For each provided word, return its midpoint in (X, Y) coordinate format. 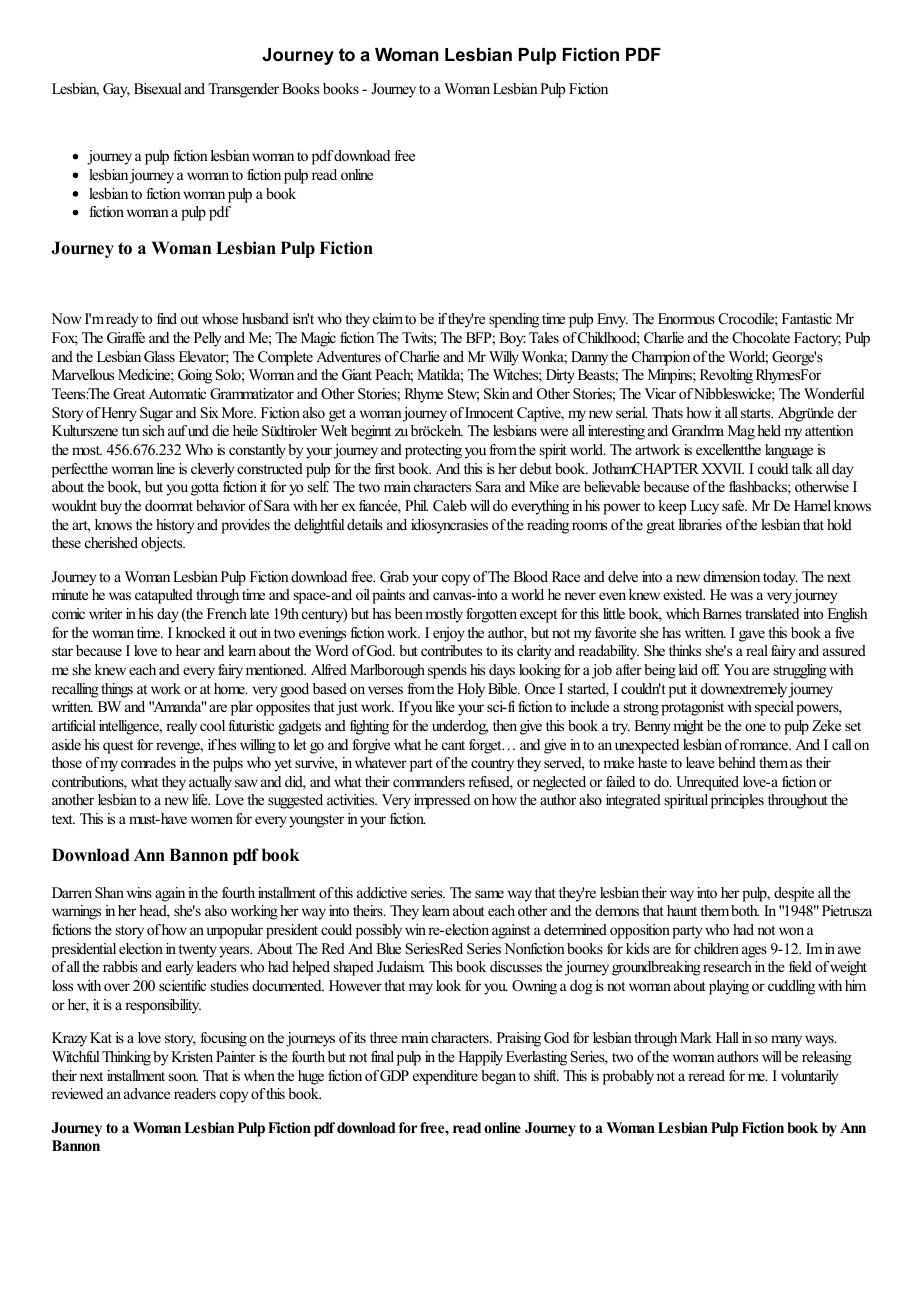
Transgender (243, 90)
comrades (148, 762)
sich (154, 430)
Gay (116, 90)
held (769, 430)
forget (486, 746)
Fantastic (807, 318)
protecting (433, 451)
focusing (223, 1039)
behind (737, 762)
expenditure (445, 1077)
